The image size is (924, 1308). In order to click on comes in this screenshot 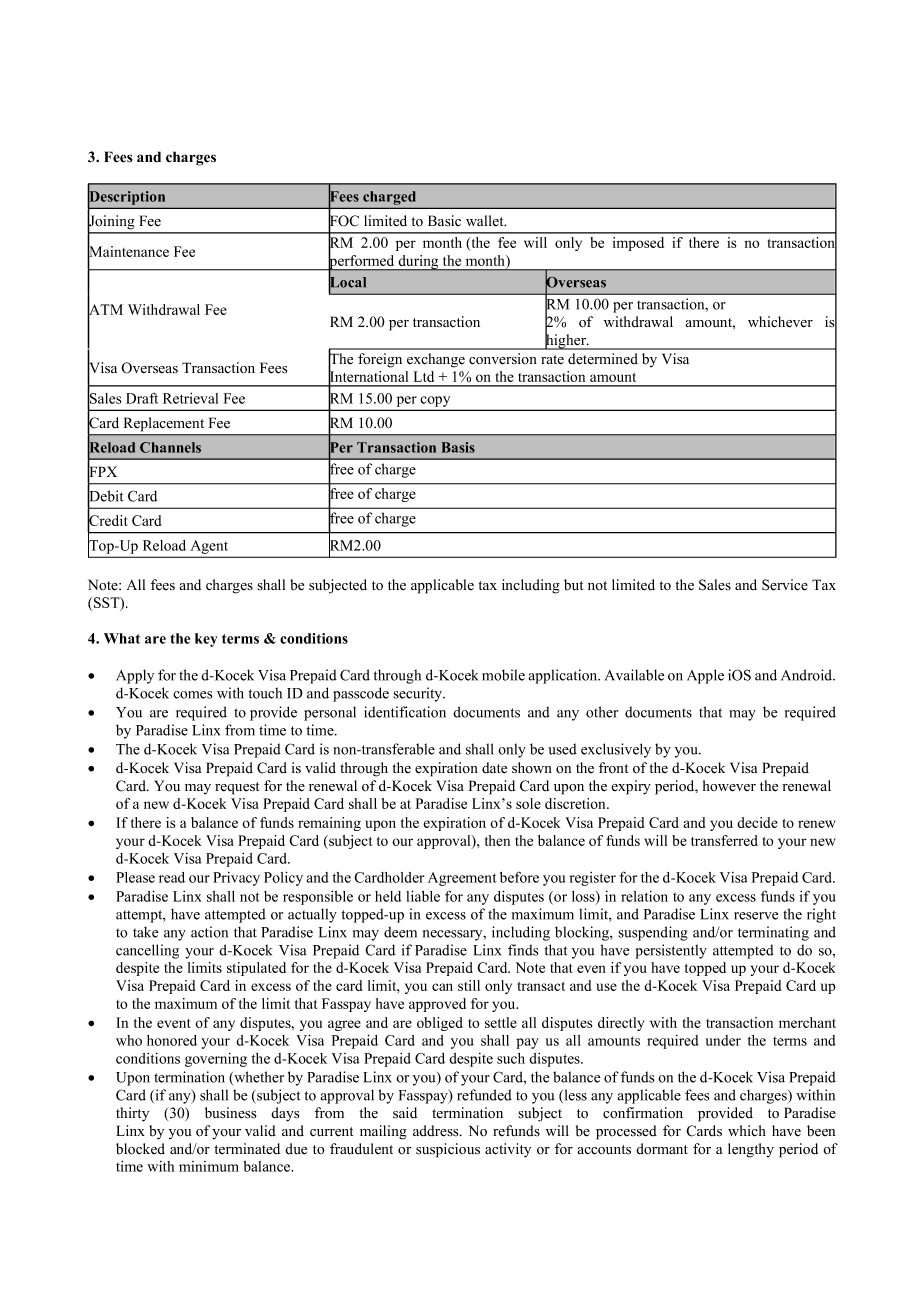, I will do `click(193, 695)`.
